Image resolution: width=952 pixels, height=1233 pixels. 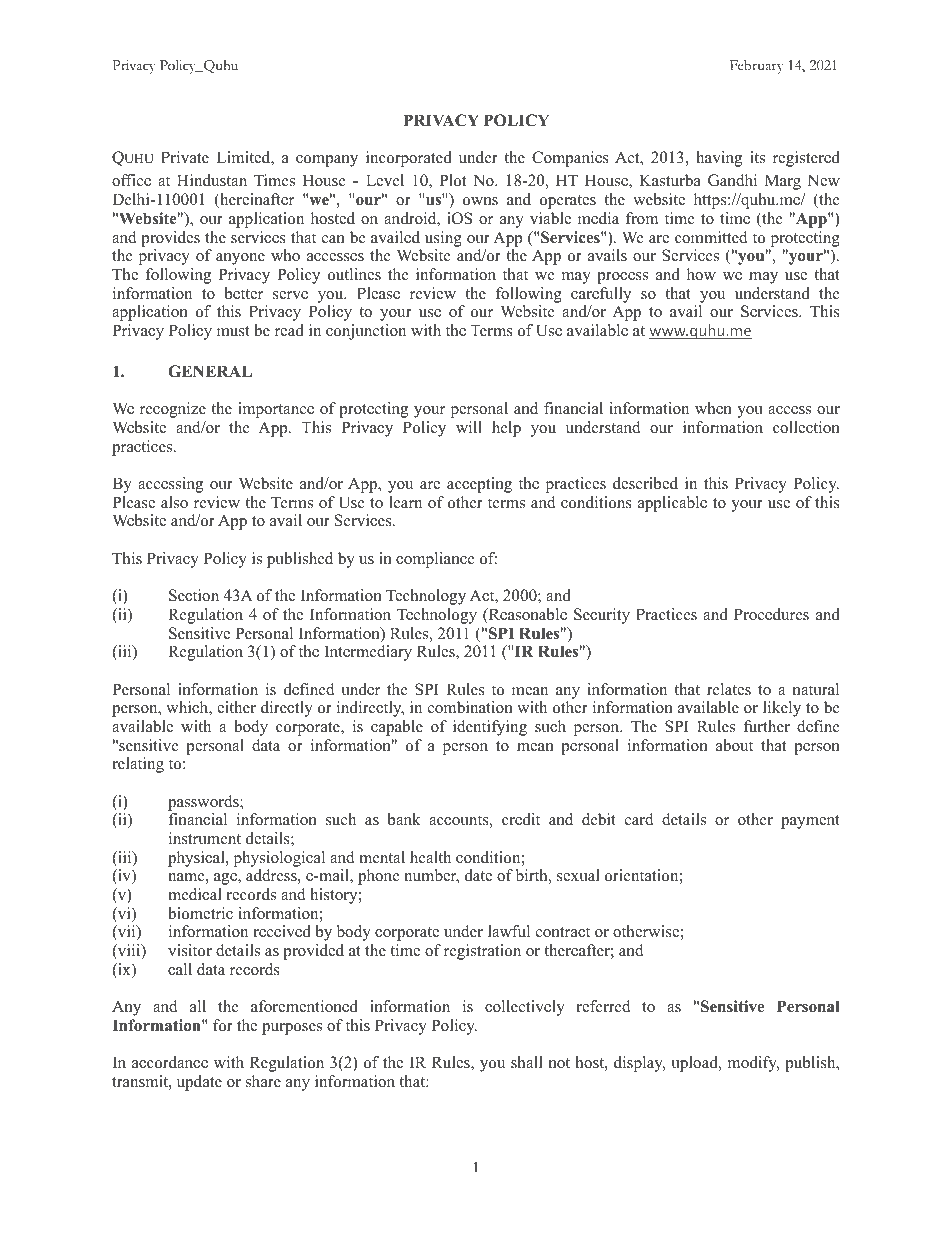 I want to click on identifying, so click(x=490, y=728).
